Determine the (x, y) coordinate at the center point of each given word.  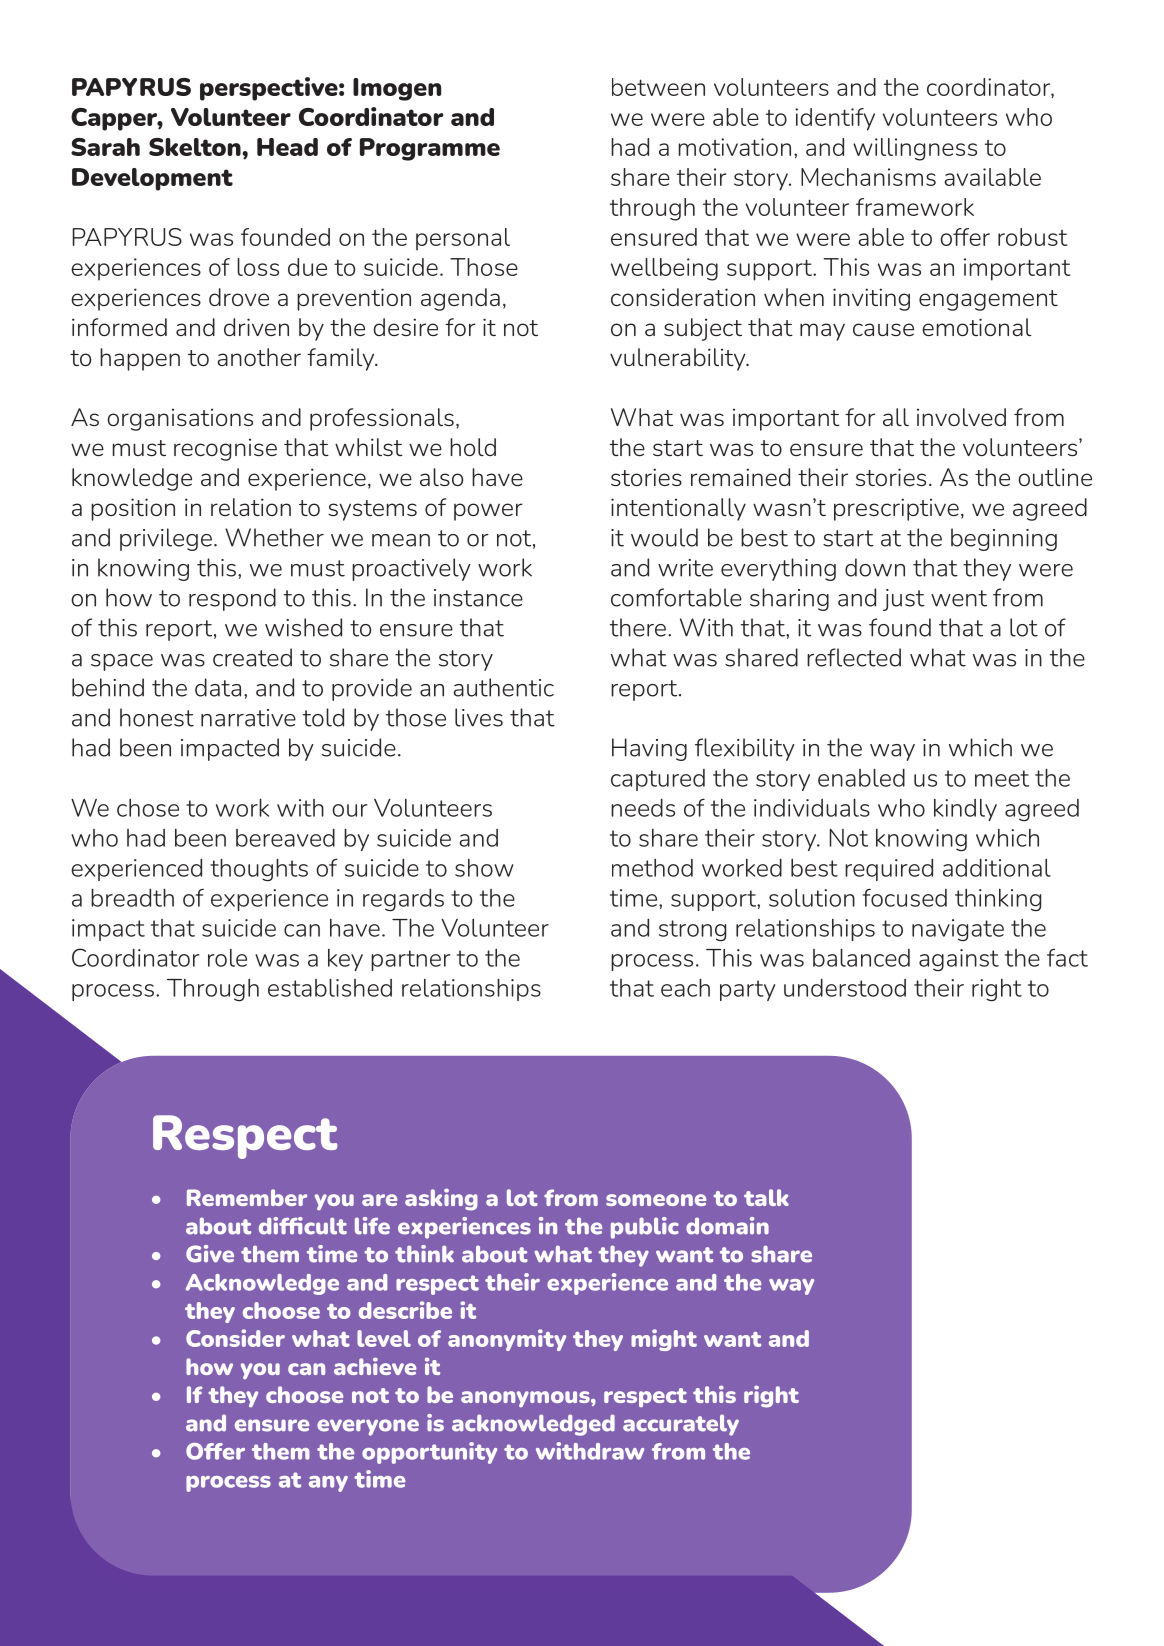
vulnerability (679, 359)
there (638, 627)
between (658, 87)
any (328, 1484)
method (652, 868)
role (227, 958)
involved (961, 417)
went (959, 598)
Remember (247, 1197)
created (252, 657)
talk (766, 1197)
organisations (180, 419)
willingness (915, 149)
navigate (958, 930)
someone (656, 1200)
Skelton (196, 147)
